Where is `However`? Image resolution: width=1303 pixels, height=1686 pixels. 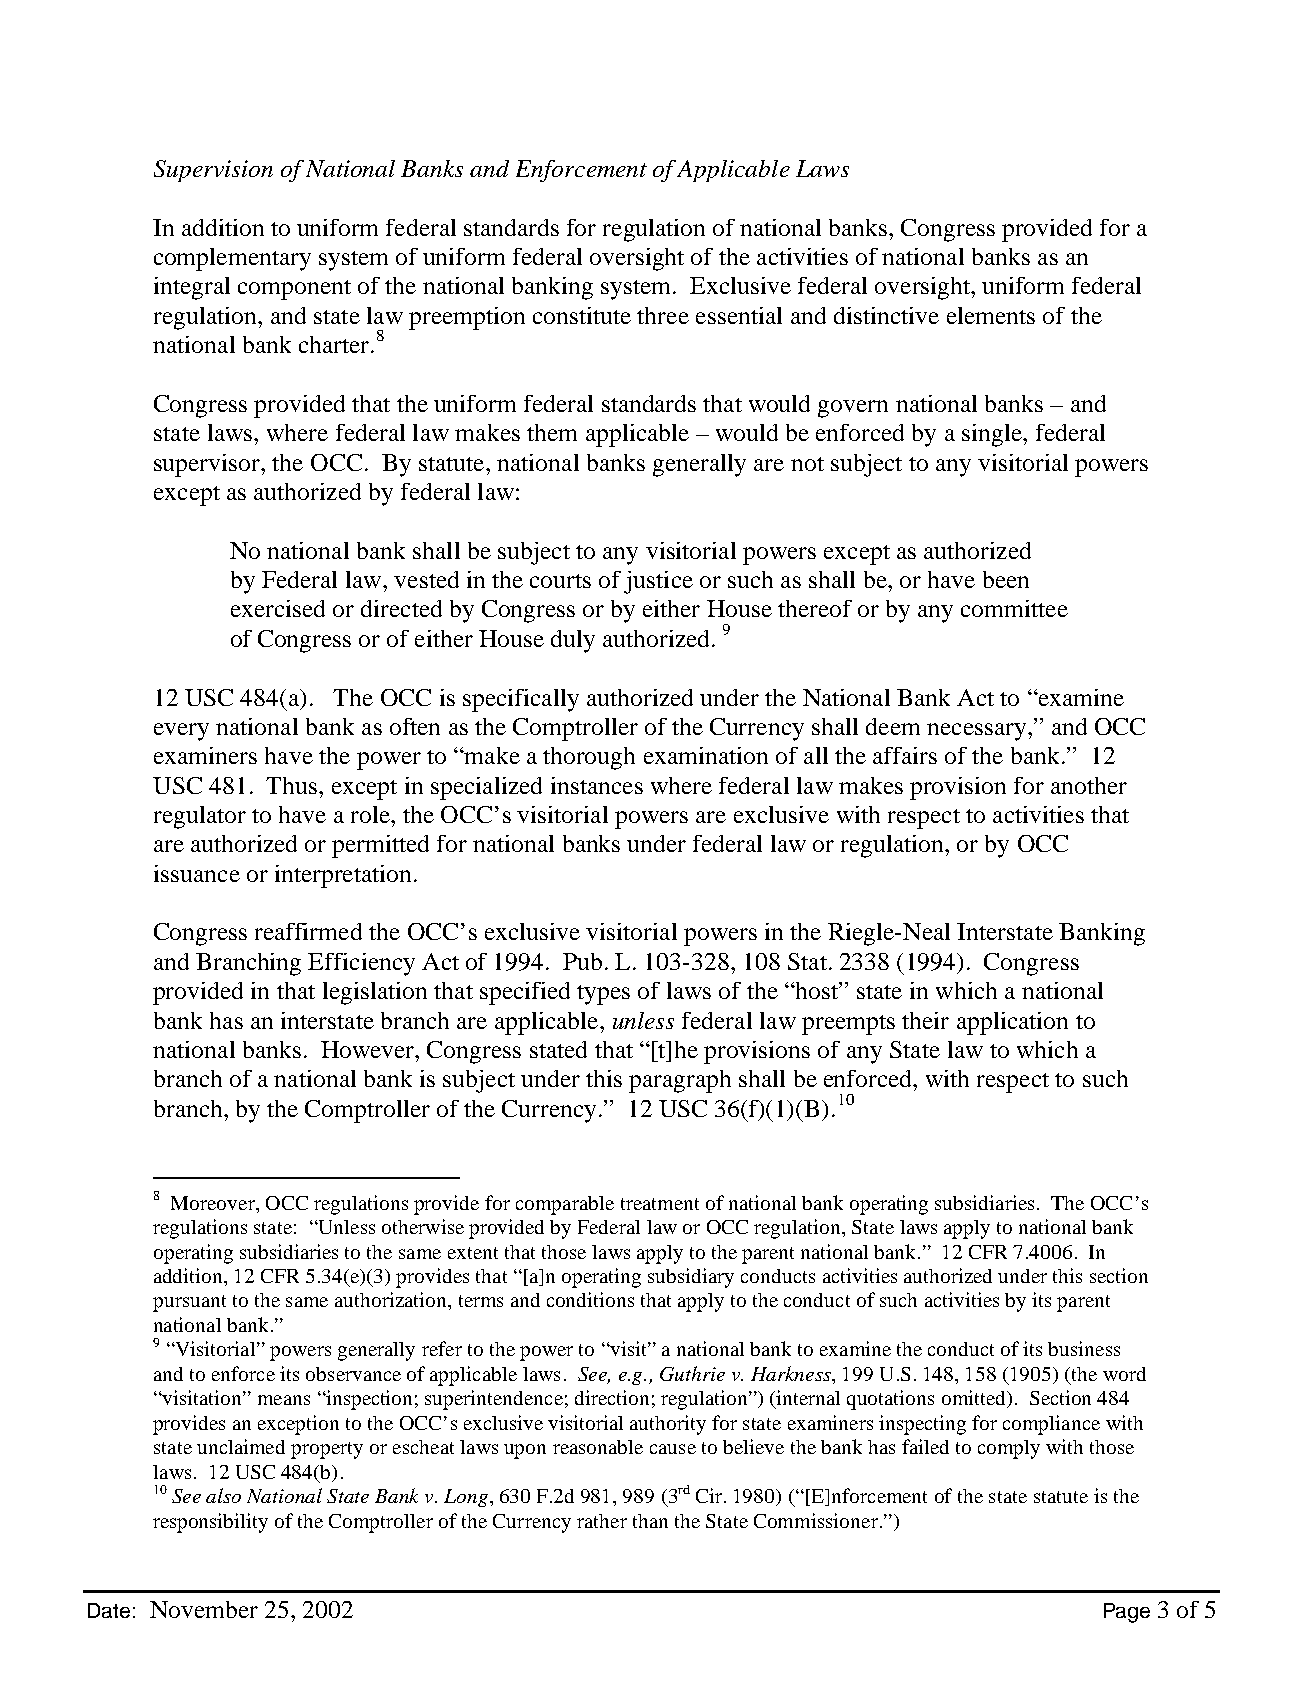 However is located at coordinates (369, 1049).
